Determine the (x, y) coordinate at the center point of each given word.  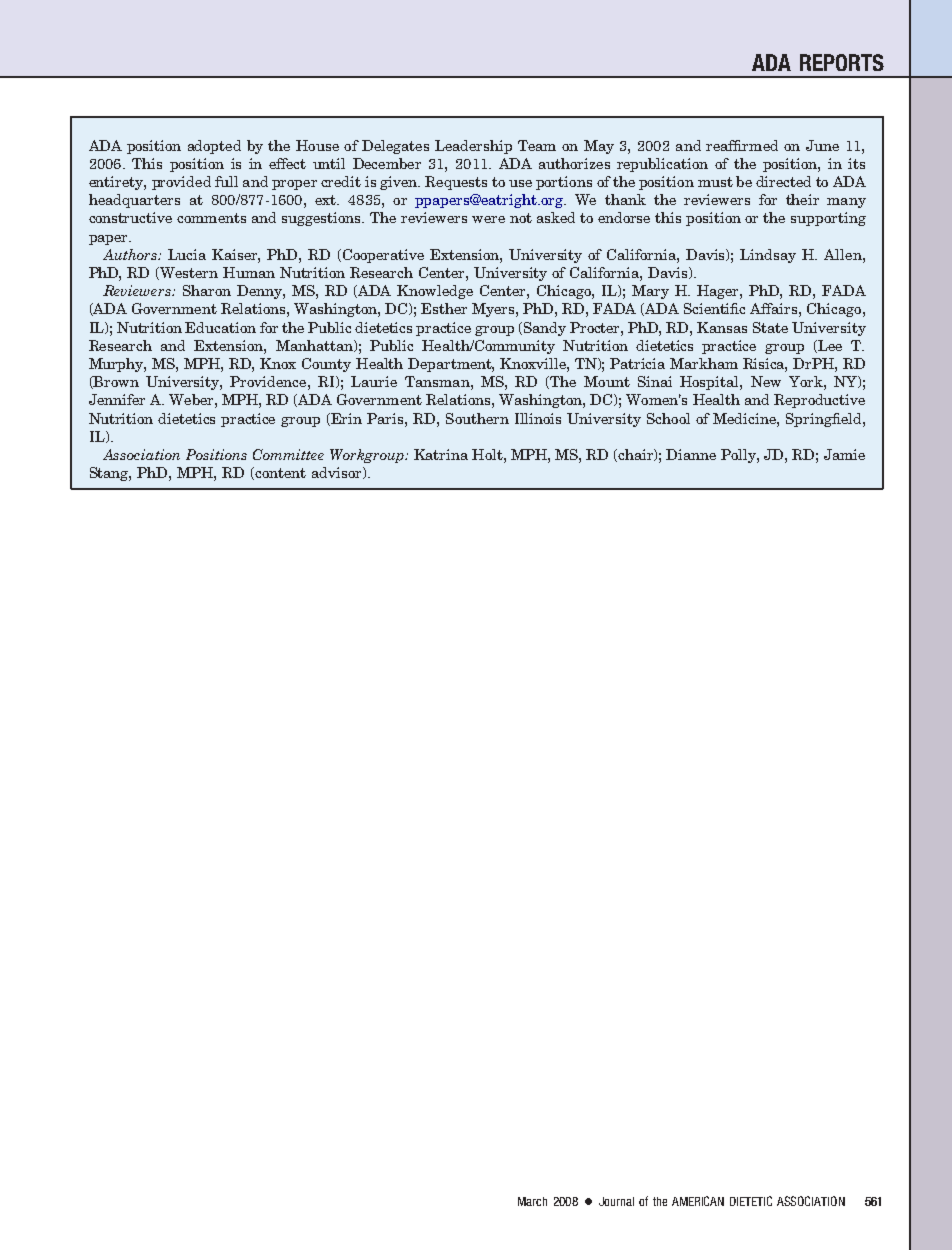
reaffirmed (742, 145)
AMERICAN (698, 1201)
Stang (110, 474)
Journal (616, 1201)
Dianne (691, 454)
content (280, 473)
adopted (214, 147)
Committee (288, 454)
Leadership (473, 147)
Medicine (745, 418)
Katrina (441, 454)
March (532, 1201)
